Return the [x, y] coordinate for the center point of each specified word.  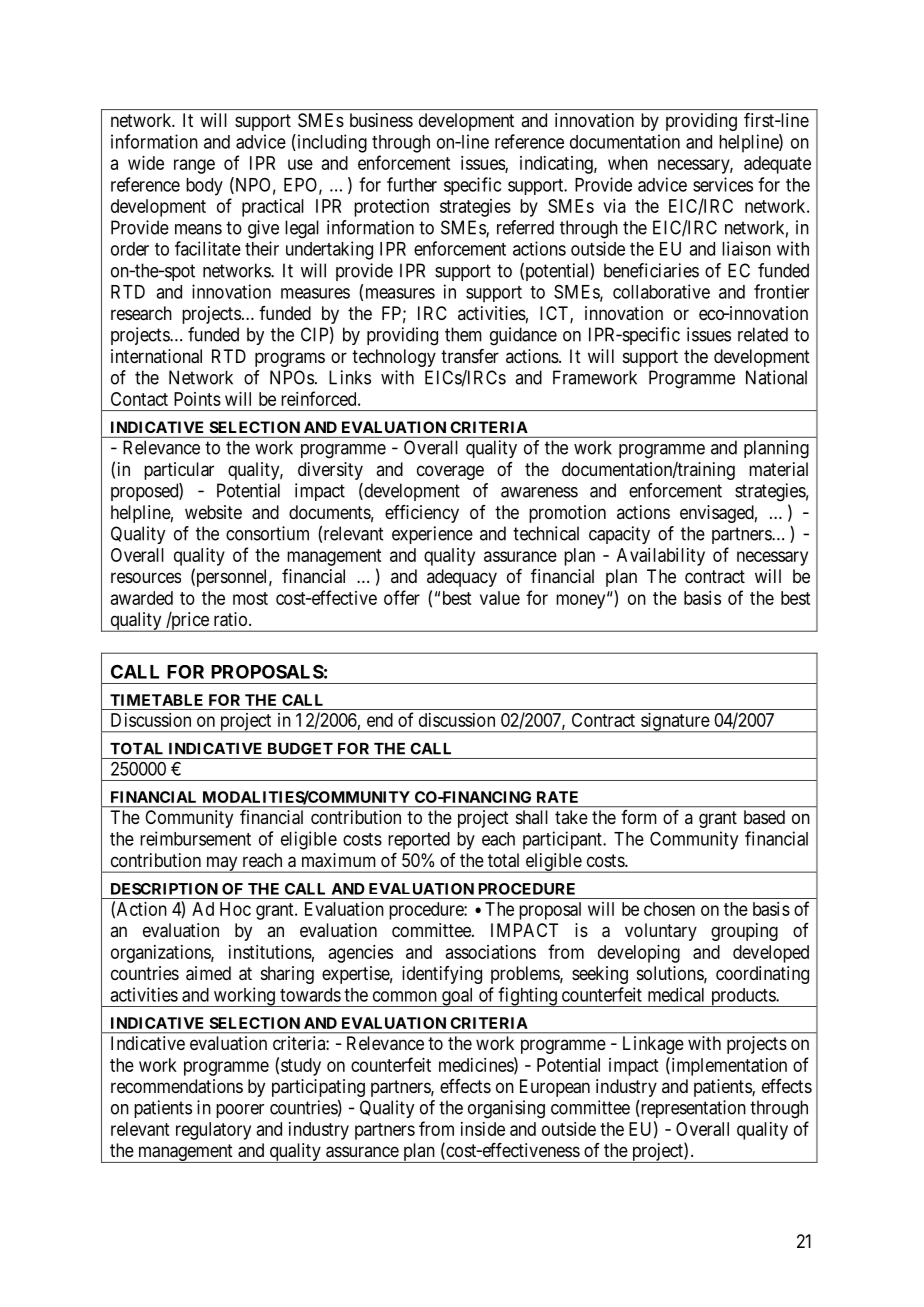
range [194, 166]
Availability [661, 557]
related [763, 334]
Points [197, 399]
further [412, 184]
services [723, 184]
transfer [470, 356]
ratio [230, 619]
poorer [240, 1111]
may [222, 864]
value [500, 598]
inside [483, 1129]
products [742, 997]
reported [419, 841]
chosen [669, 909]
